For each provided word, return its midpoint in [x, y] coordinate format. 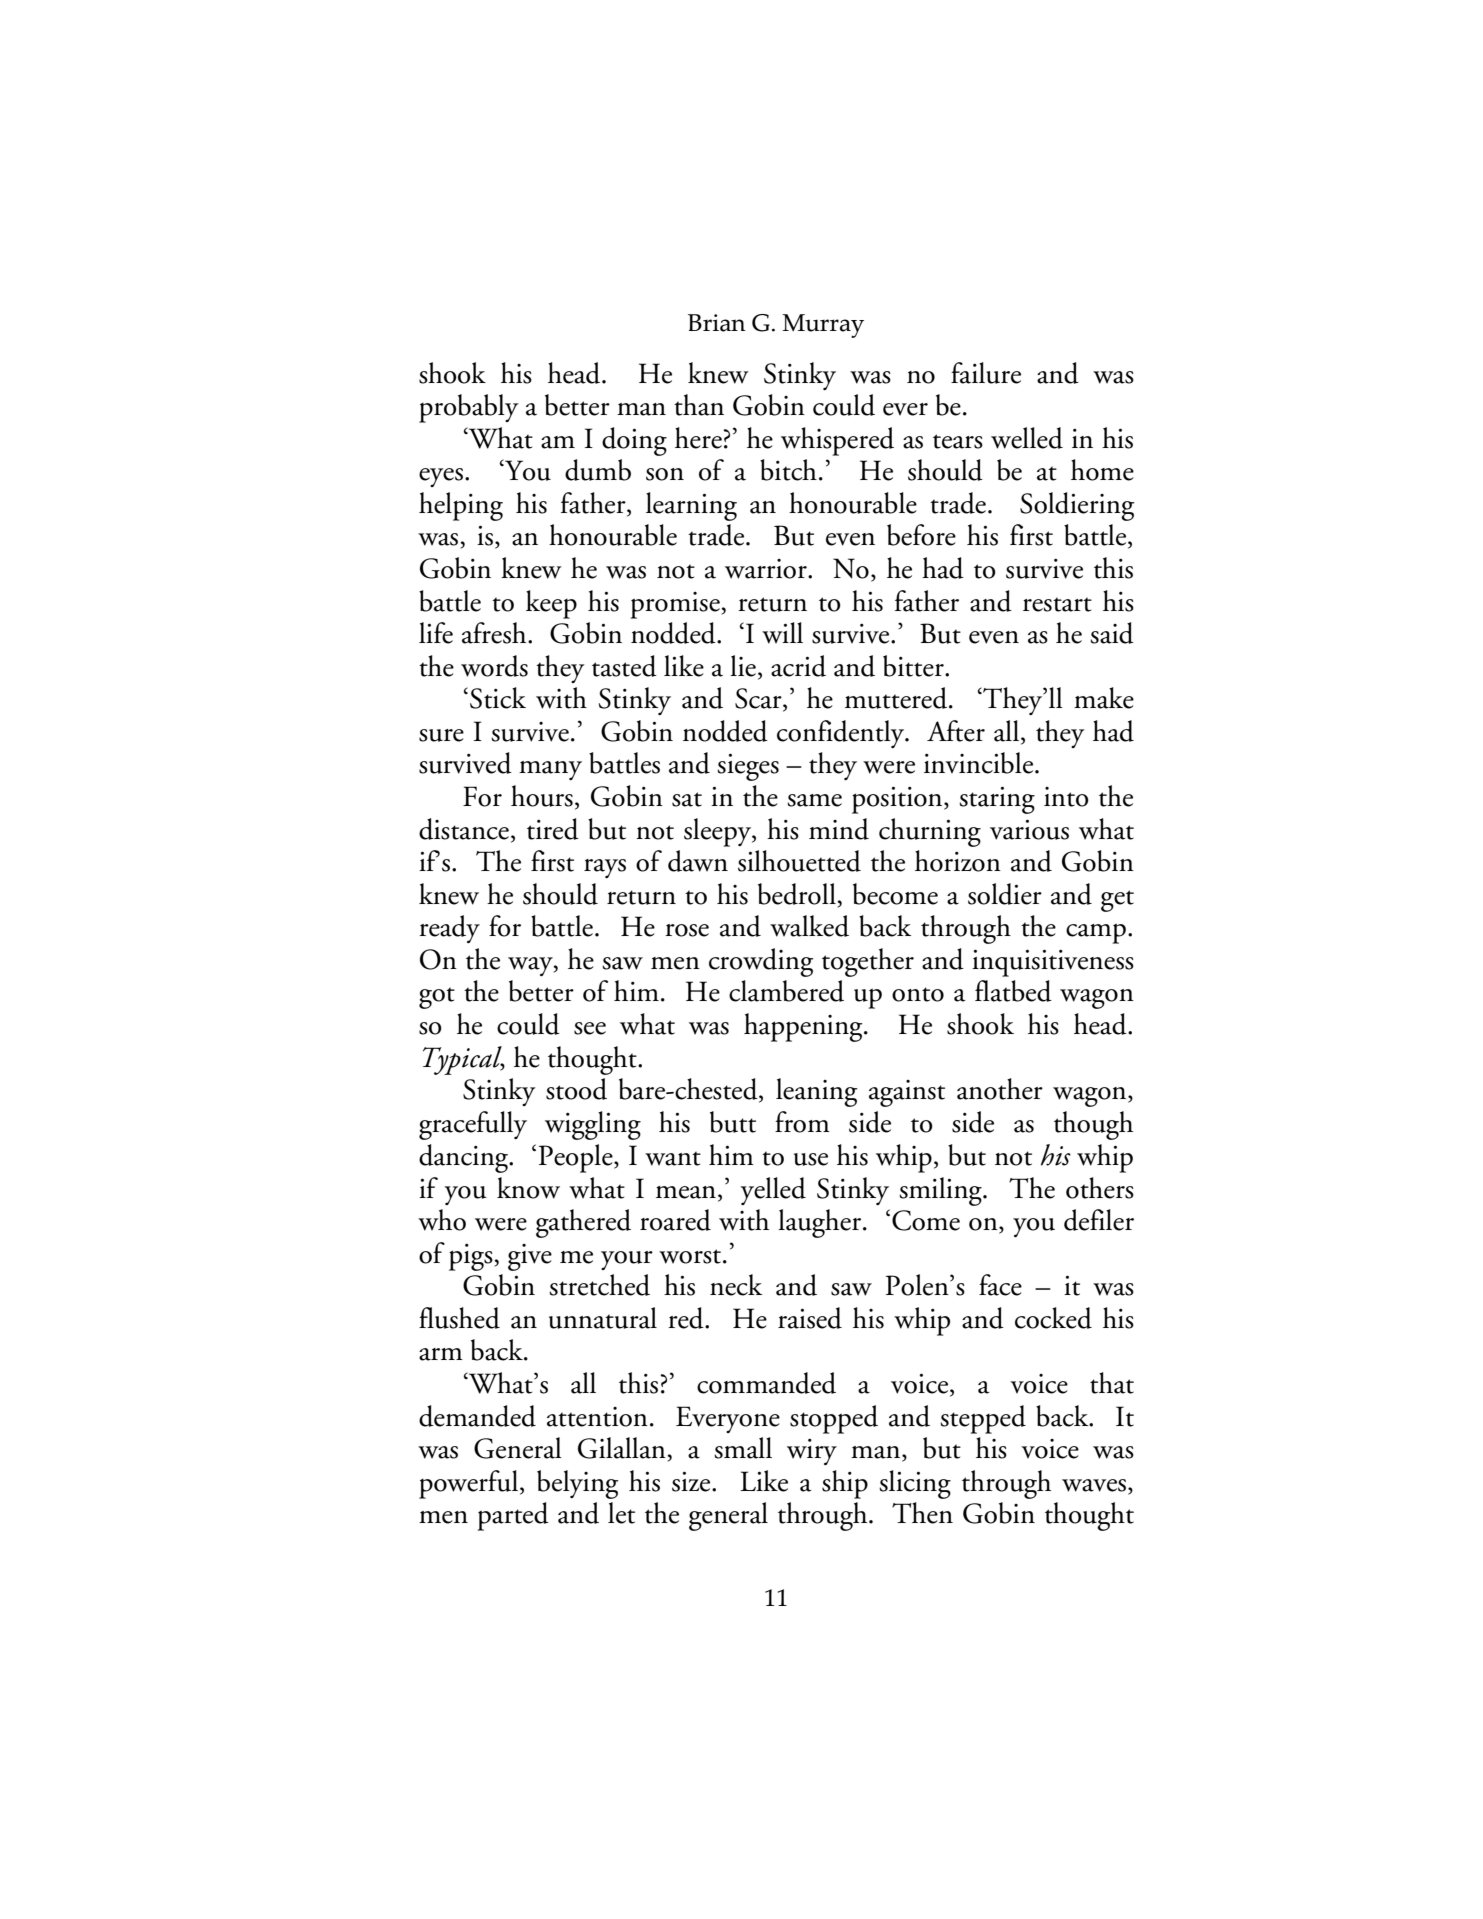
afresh [495, 633]
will [782, 633]
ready [449, 929]
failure [986, 373]
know [528, 1188]
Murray [823, 326]
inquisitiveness [1053, 963]
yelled [773, 1191]
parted [513, 1516]
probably [468, 408]
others [1100, 1188]
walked [809, 926]
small [743, 1448]
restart [1057, 604]
